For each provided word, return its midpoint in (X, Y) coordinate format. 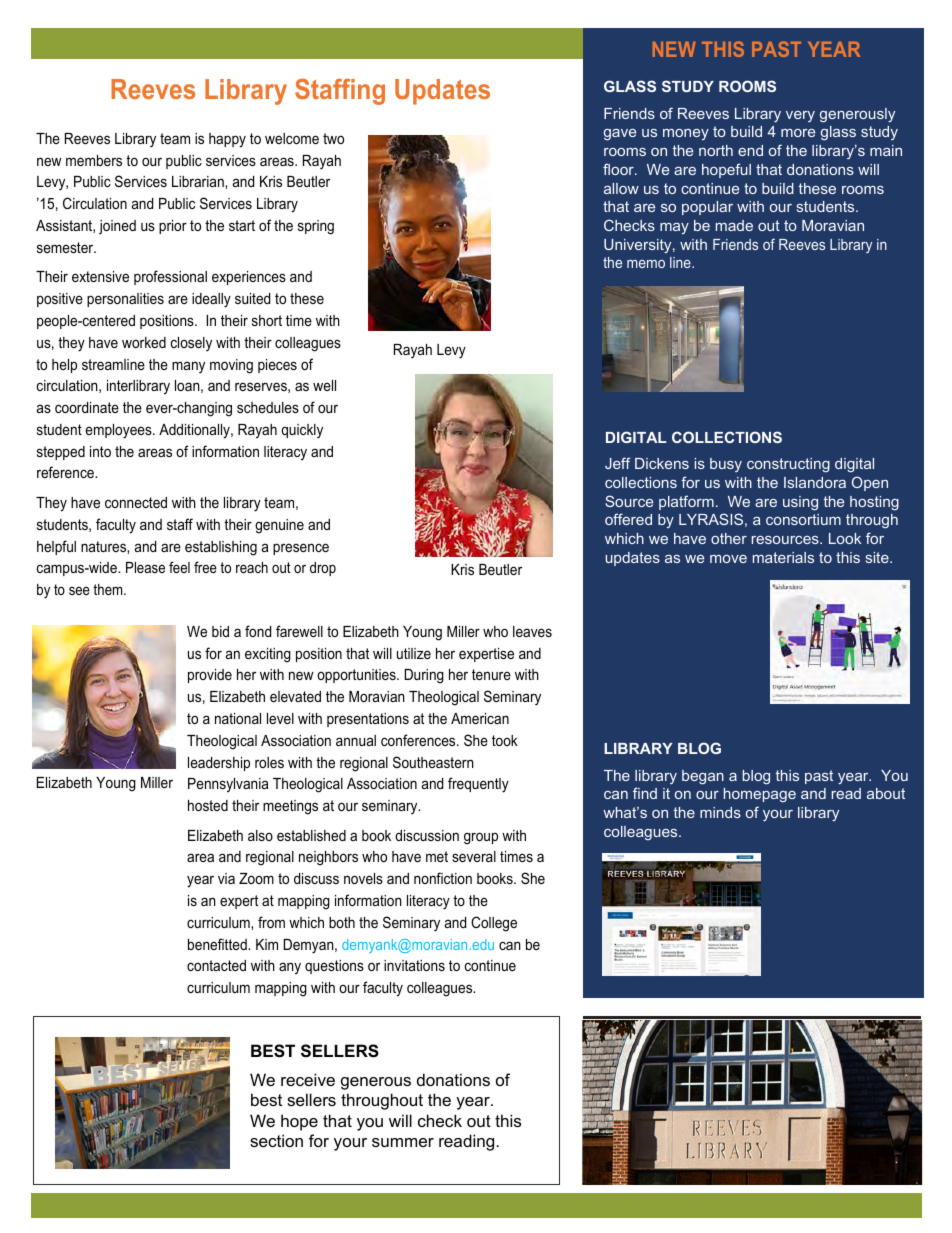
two (333, 138)
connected (136, 502)
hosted (208, 805)
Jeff (617, 463)
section (276, 1140)
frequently (478, 785)
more (798, 133)
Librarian (199, 181)
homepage (760, 795)
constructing (788, 465)
